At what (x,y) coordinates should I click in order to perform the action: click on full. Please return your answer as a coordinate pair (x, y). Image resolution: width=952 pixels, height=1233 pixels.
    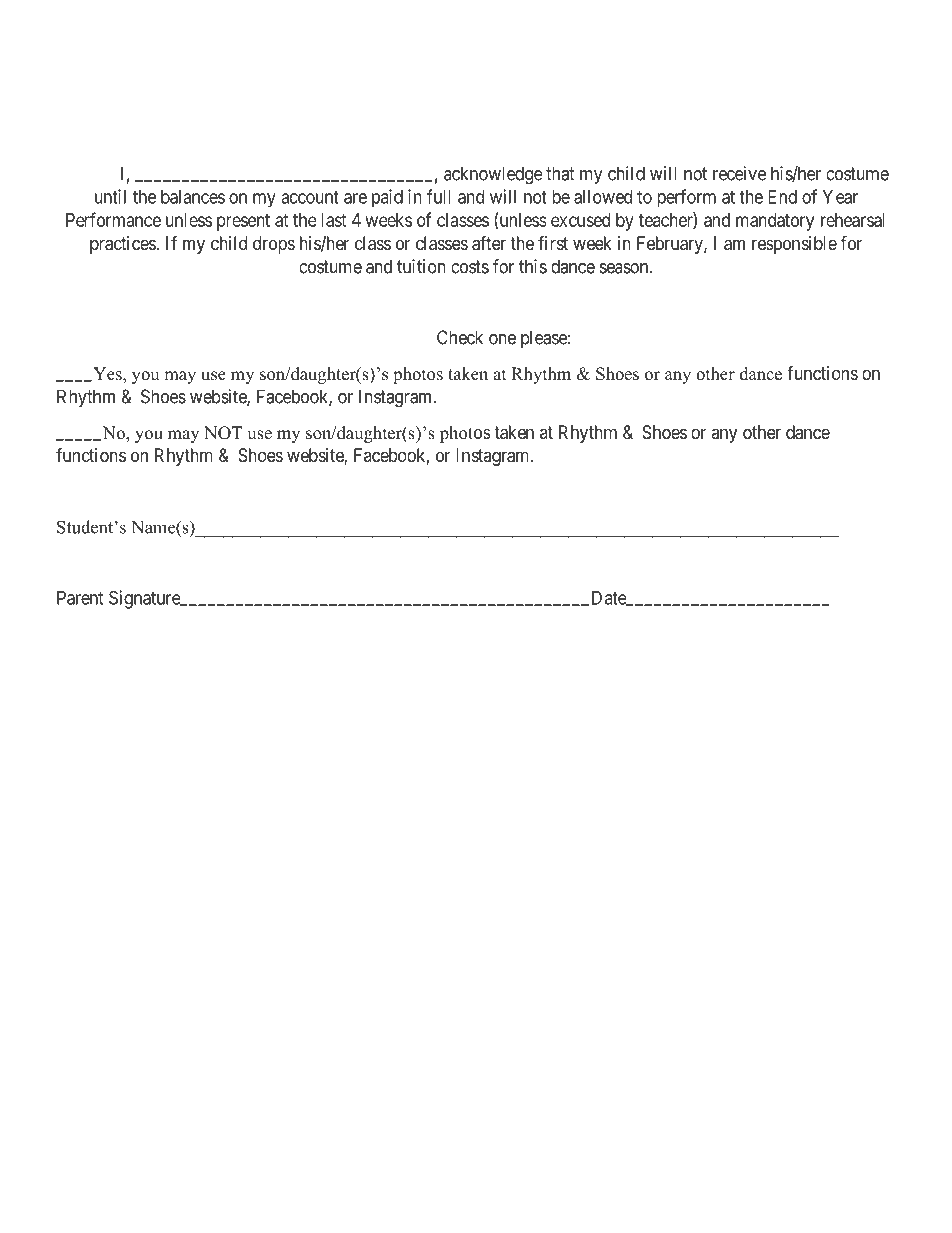
    Looking at the image, I should click on (439, 196).
